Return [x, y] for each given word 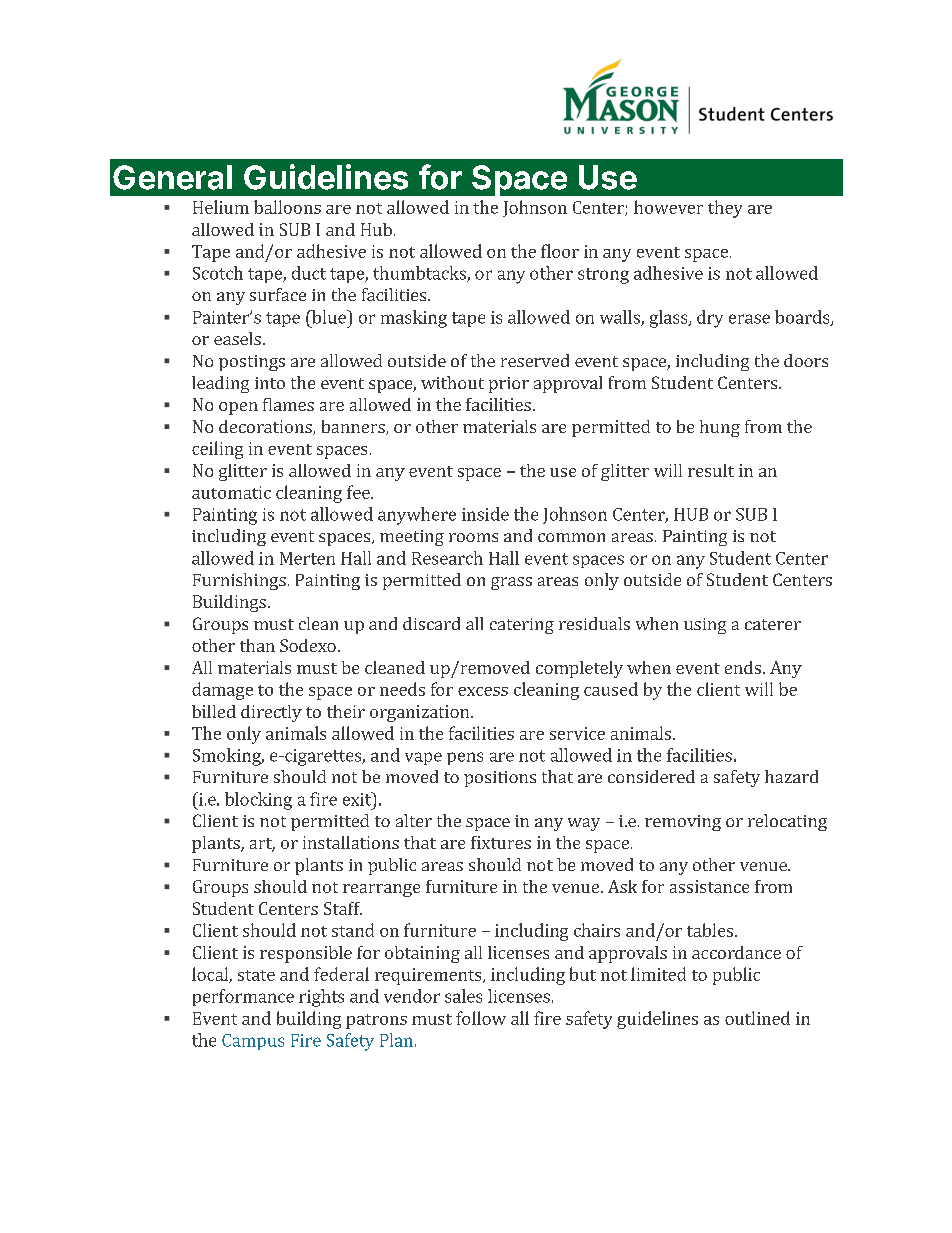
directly [271, 713]
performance [243, 997]
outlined [757, 1018]
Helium [221, 207]
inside [485, 514]
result [711, 470]
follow [481, 1018]
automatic [231, 492]
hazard [791, 776]
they [725, 209]
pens [465, 758]
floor [560, 251]
